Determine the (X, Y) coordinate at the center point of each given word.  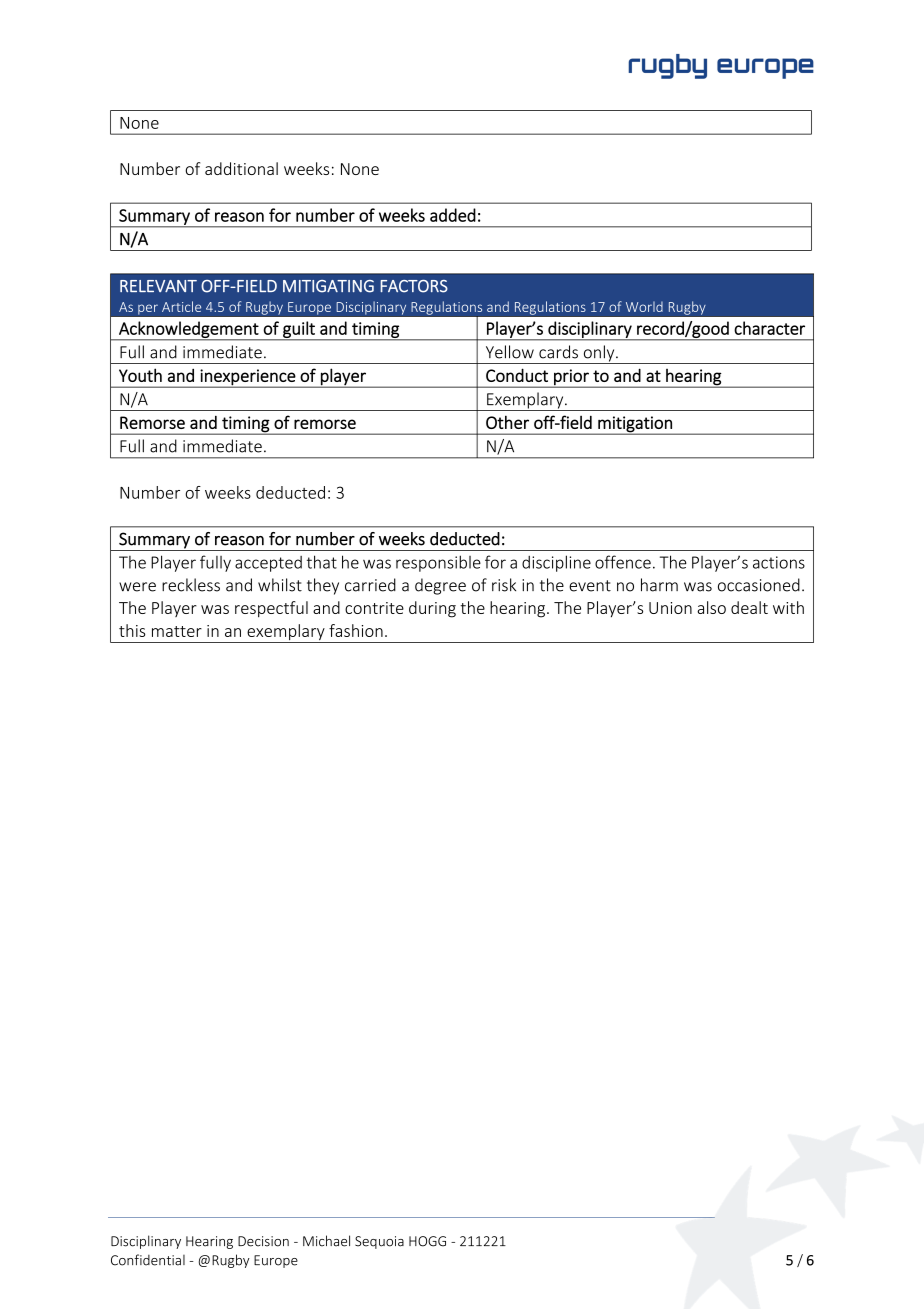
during (432, 609)
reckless (191, 585)
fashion (356, 630)
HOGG (427, 1241)
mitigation (635, 425)
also (711, 607)
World (644, 306)
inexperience (248, 378)
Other (507, 422)
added (453, 215)
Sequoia (379, 1242)
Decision (263, 1241)
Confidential (148, 1260)
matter (177, 631)
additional (241, 168)
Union (670, 608)
